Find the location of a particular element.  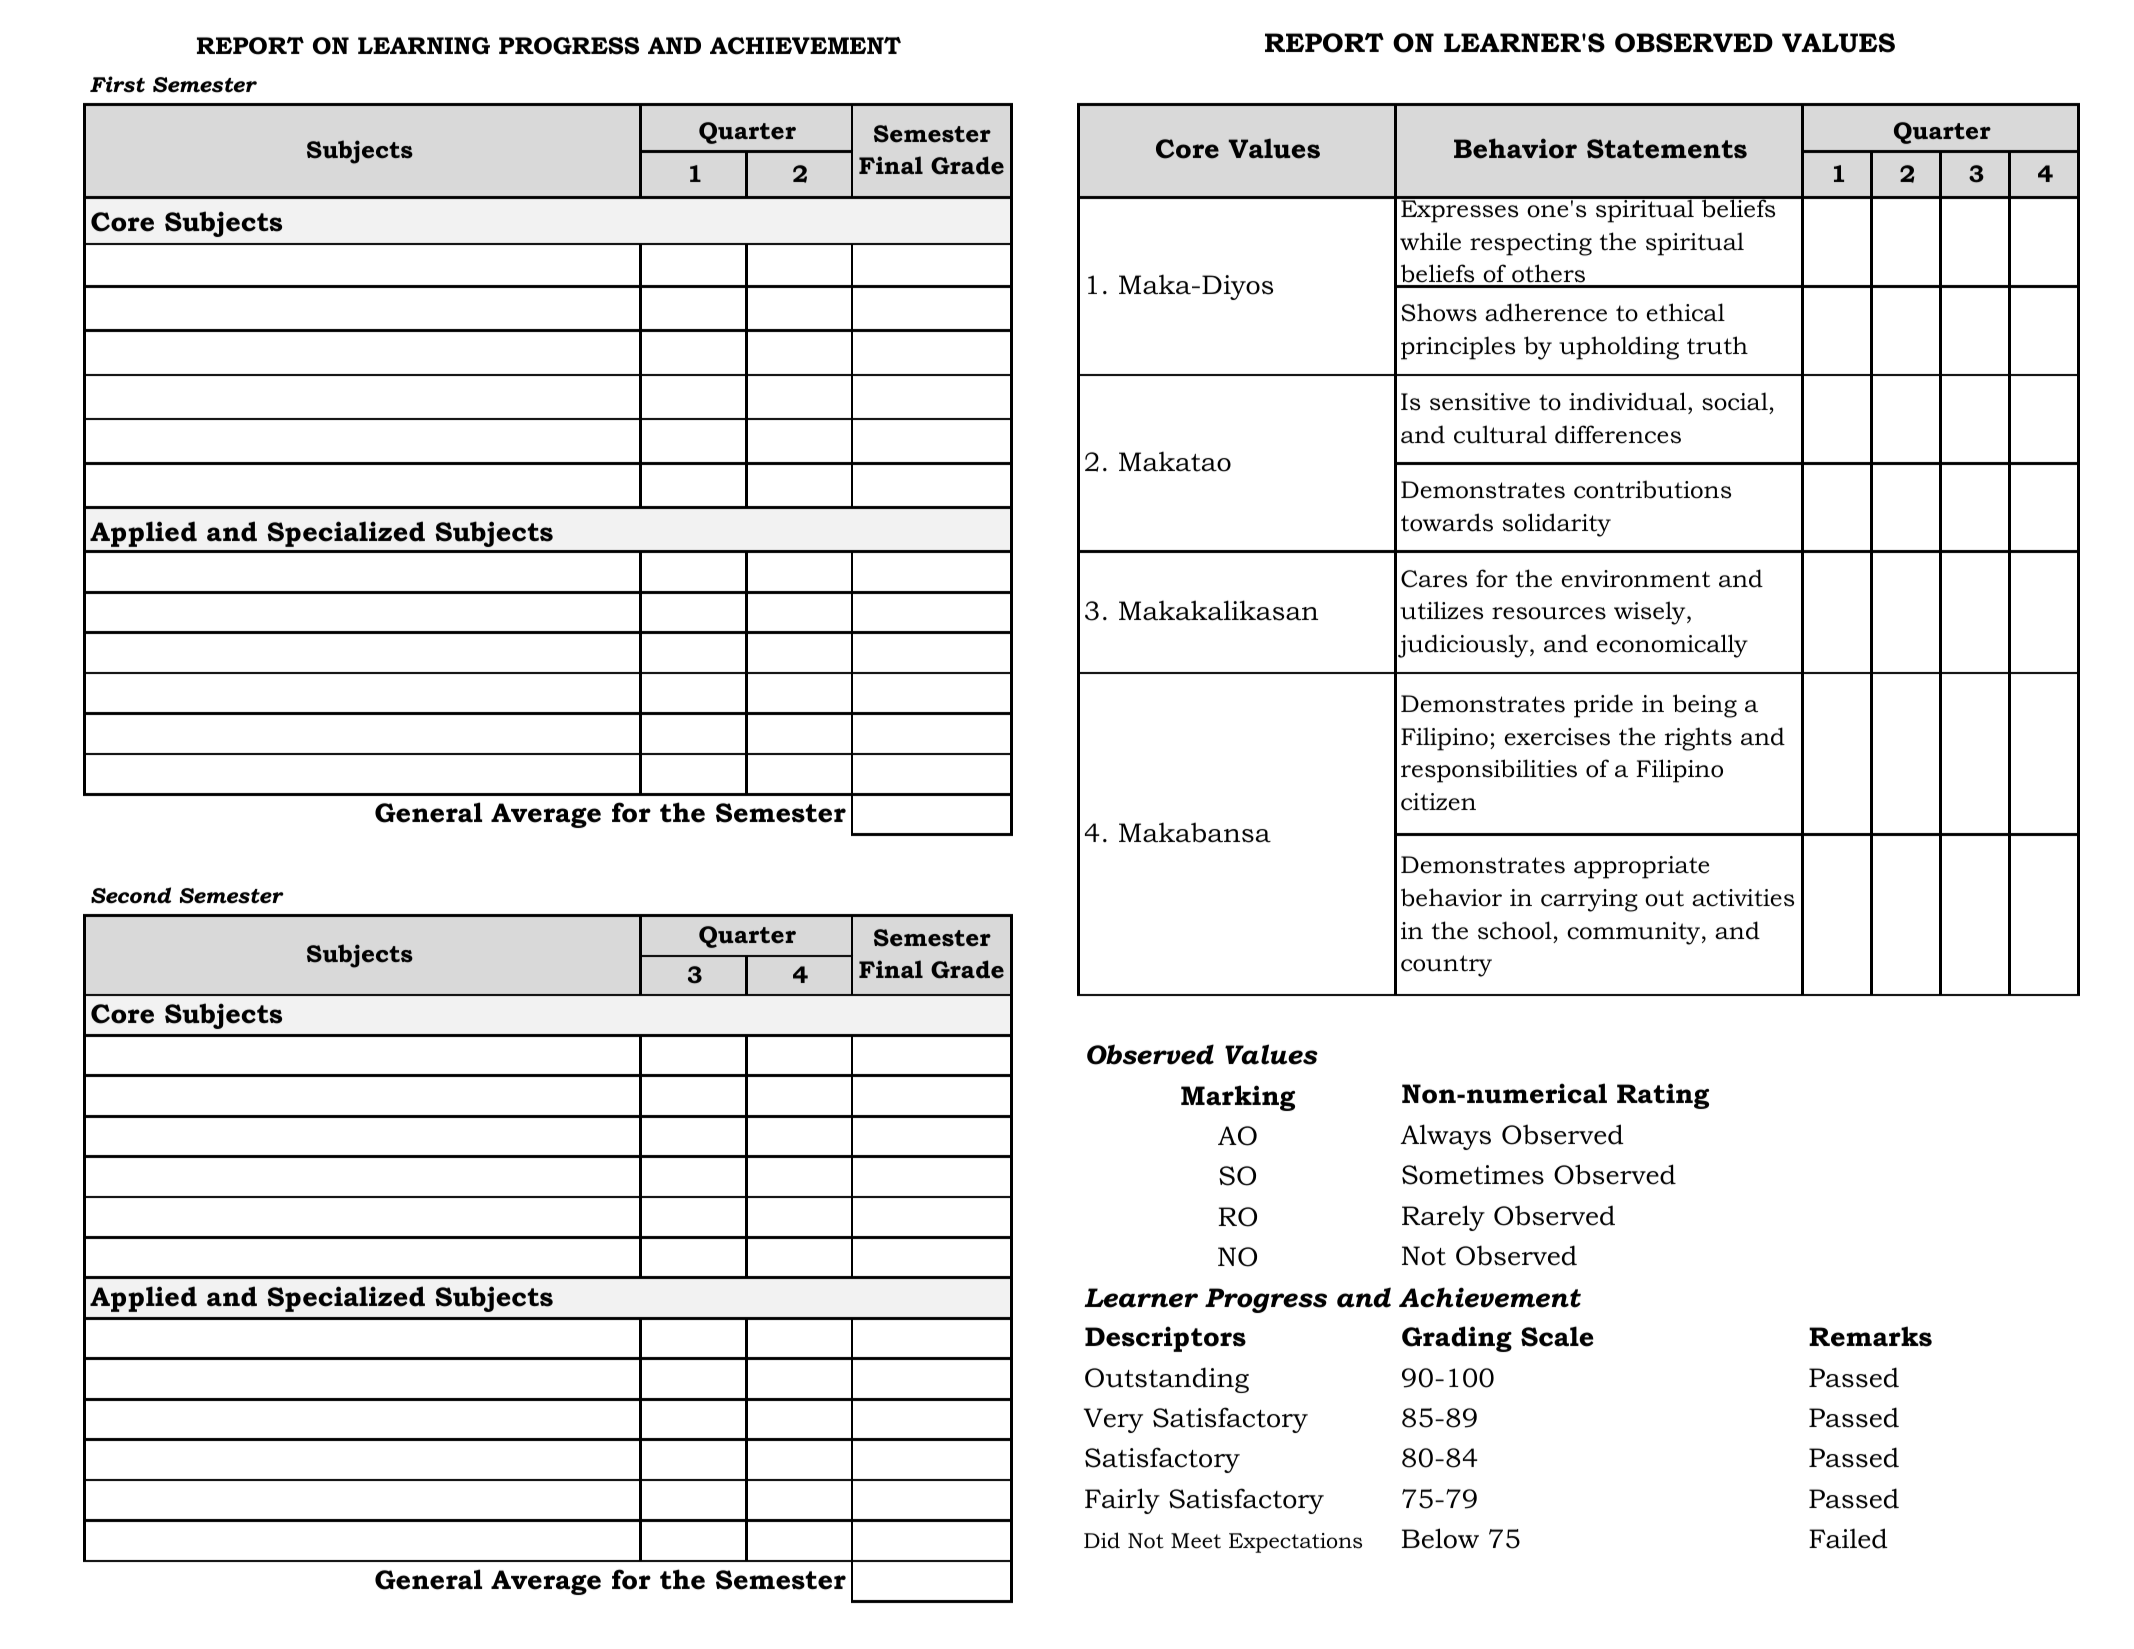

Rating is located at coordinates (1663, 1096).
